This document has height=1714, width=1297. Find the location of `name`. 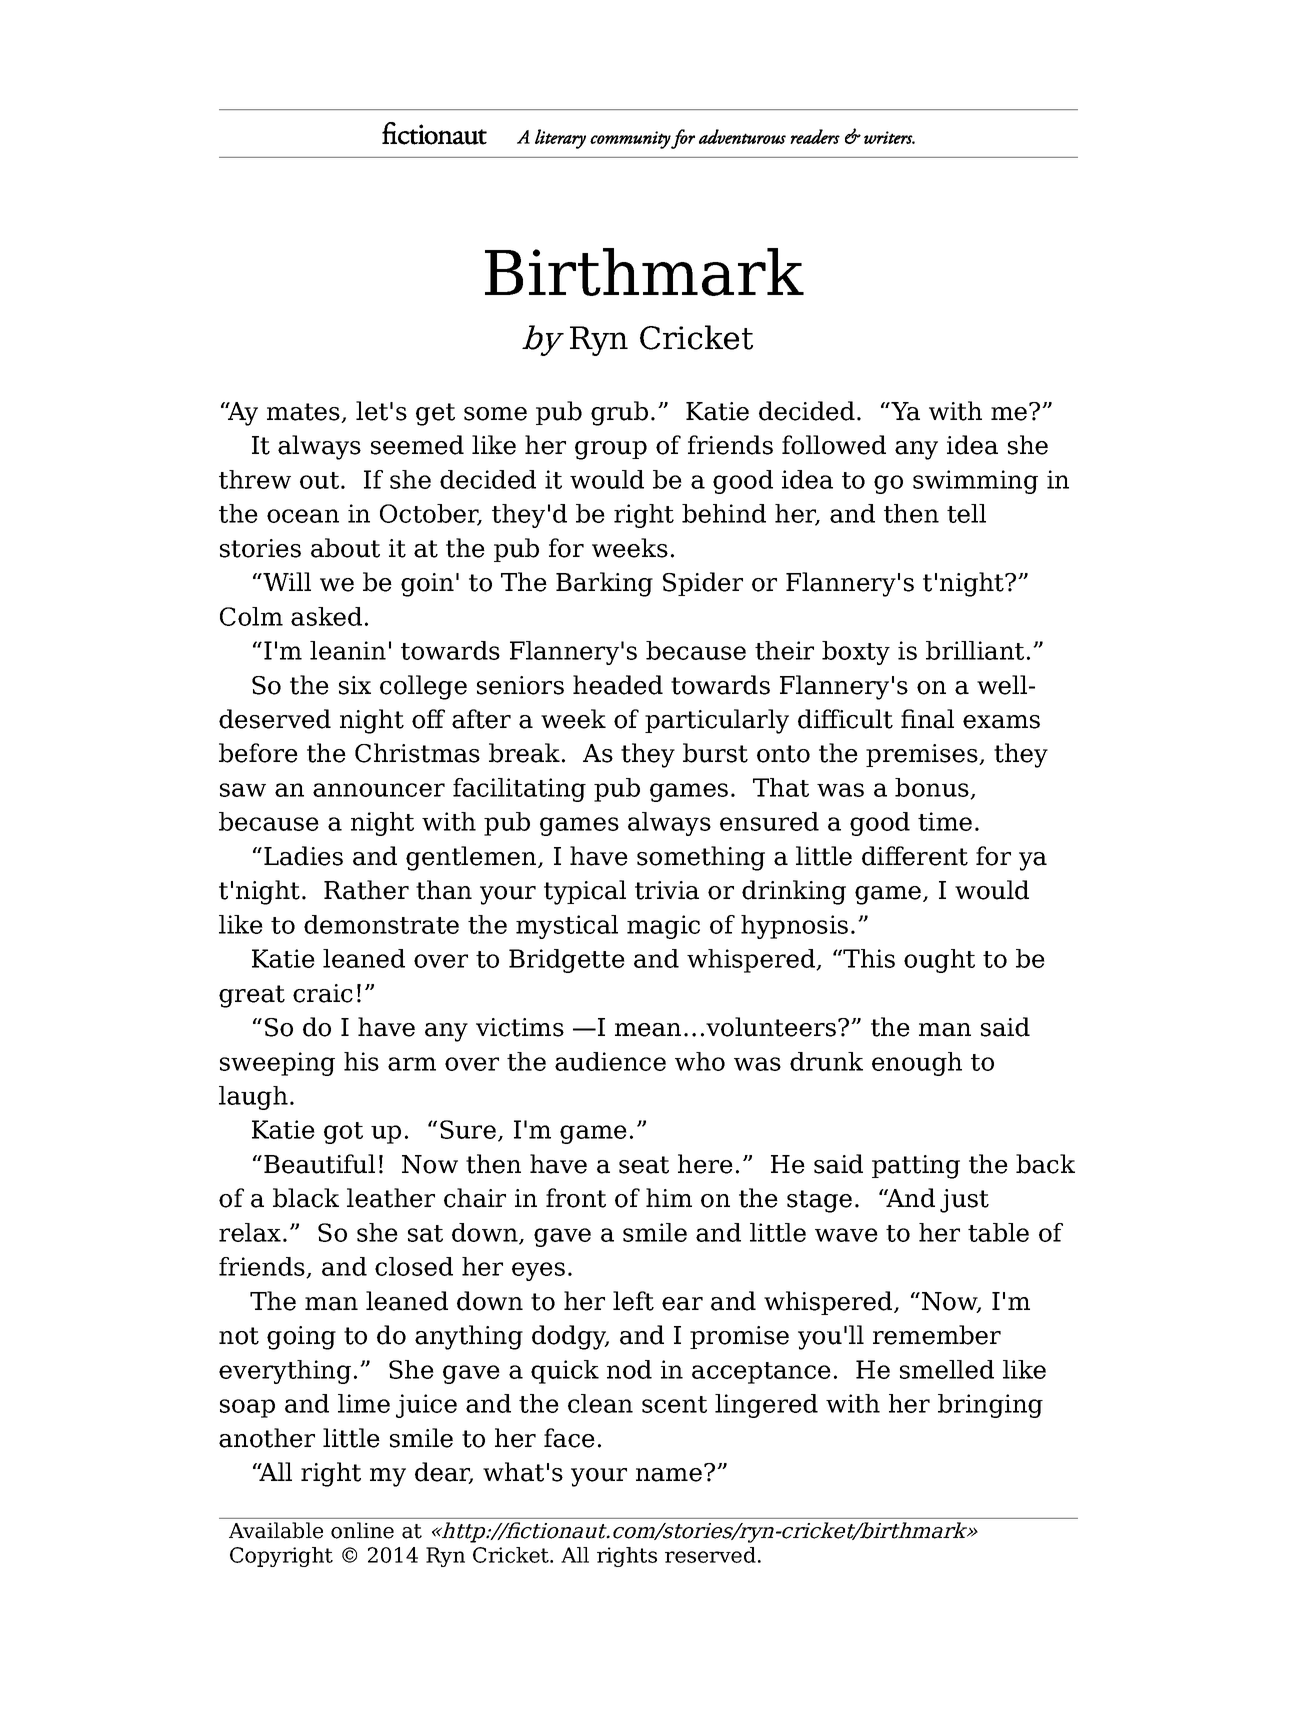

name is located at coordinates (669, 1475).
